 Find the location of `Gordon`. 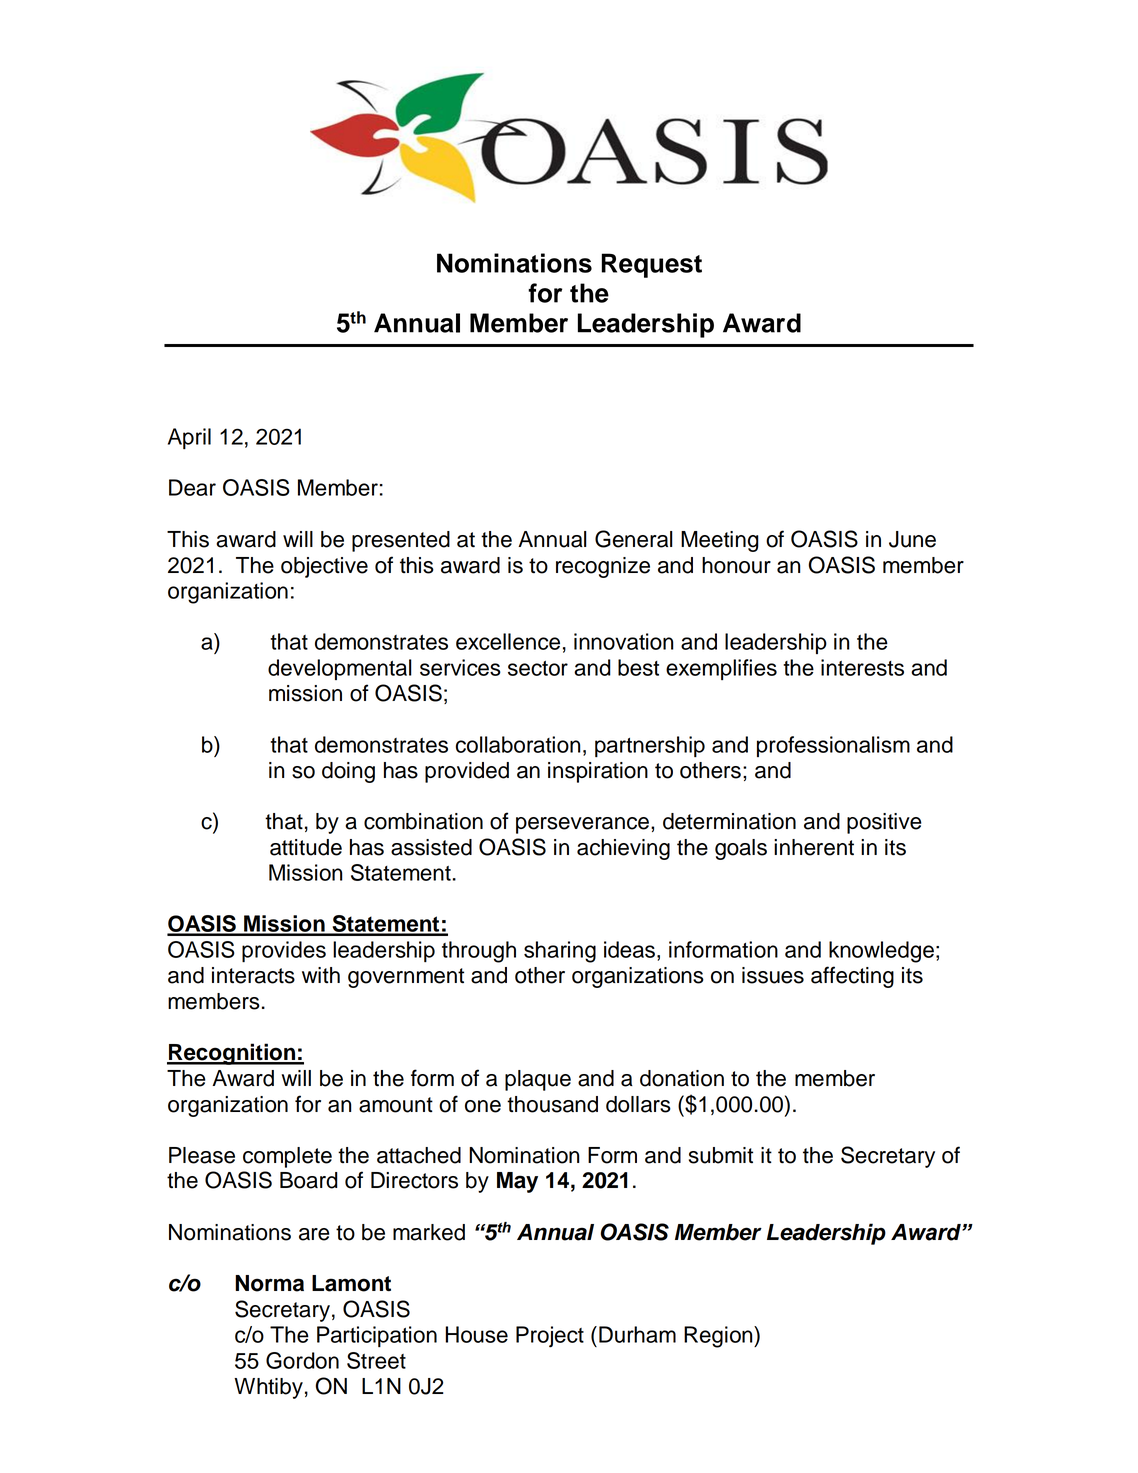

Gordon is located at coordinates (302, 1360).
